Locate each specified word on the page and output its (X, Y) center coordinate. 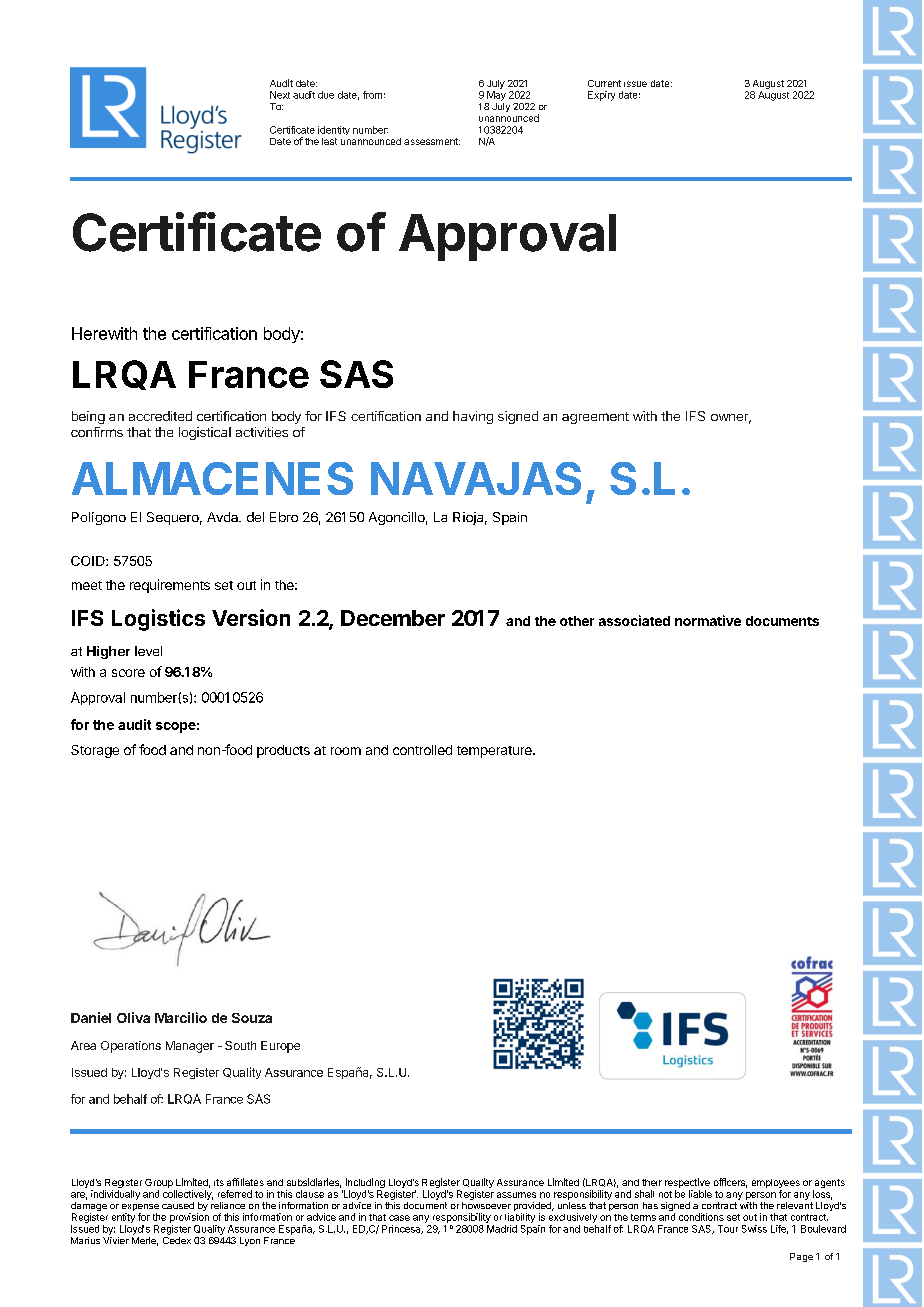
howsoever (486, 1205)
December (393, 618)
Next (280, 95)
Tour (728, 1229)
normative (708, 620)
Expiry (601, 96)
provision (189, 1218)
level (148, 651)
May (496, 96)
